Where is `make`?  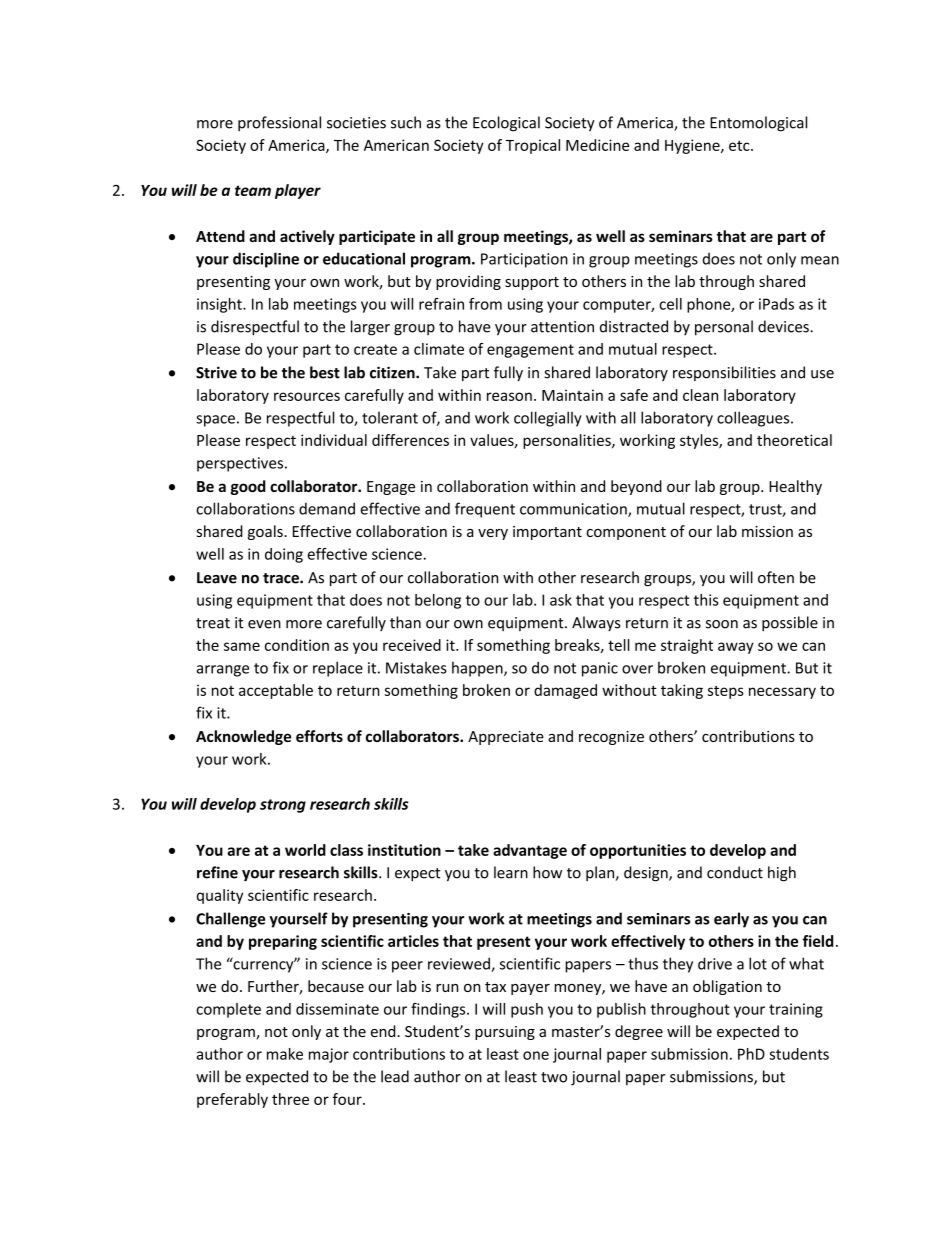 make is located at coordinates (285, 1054).
